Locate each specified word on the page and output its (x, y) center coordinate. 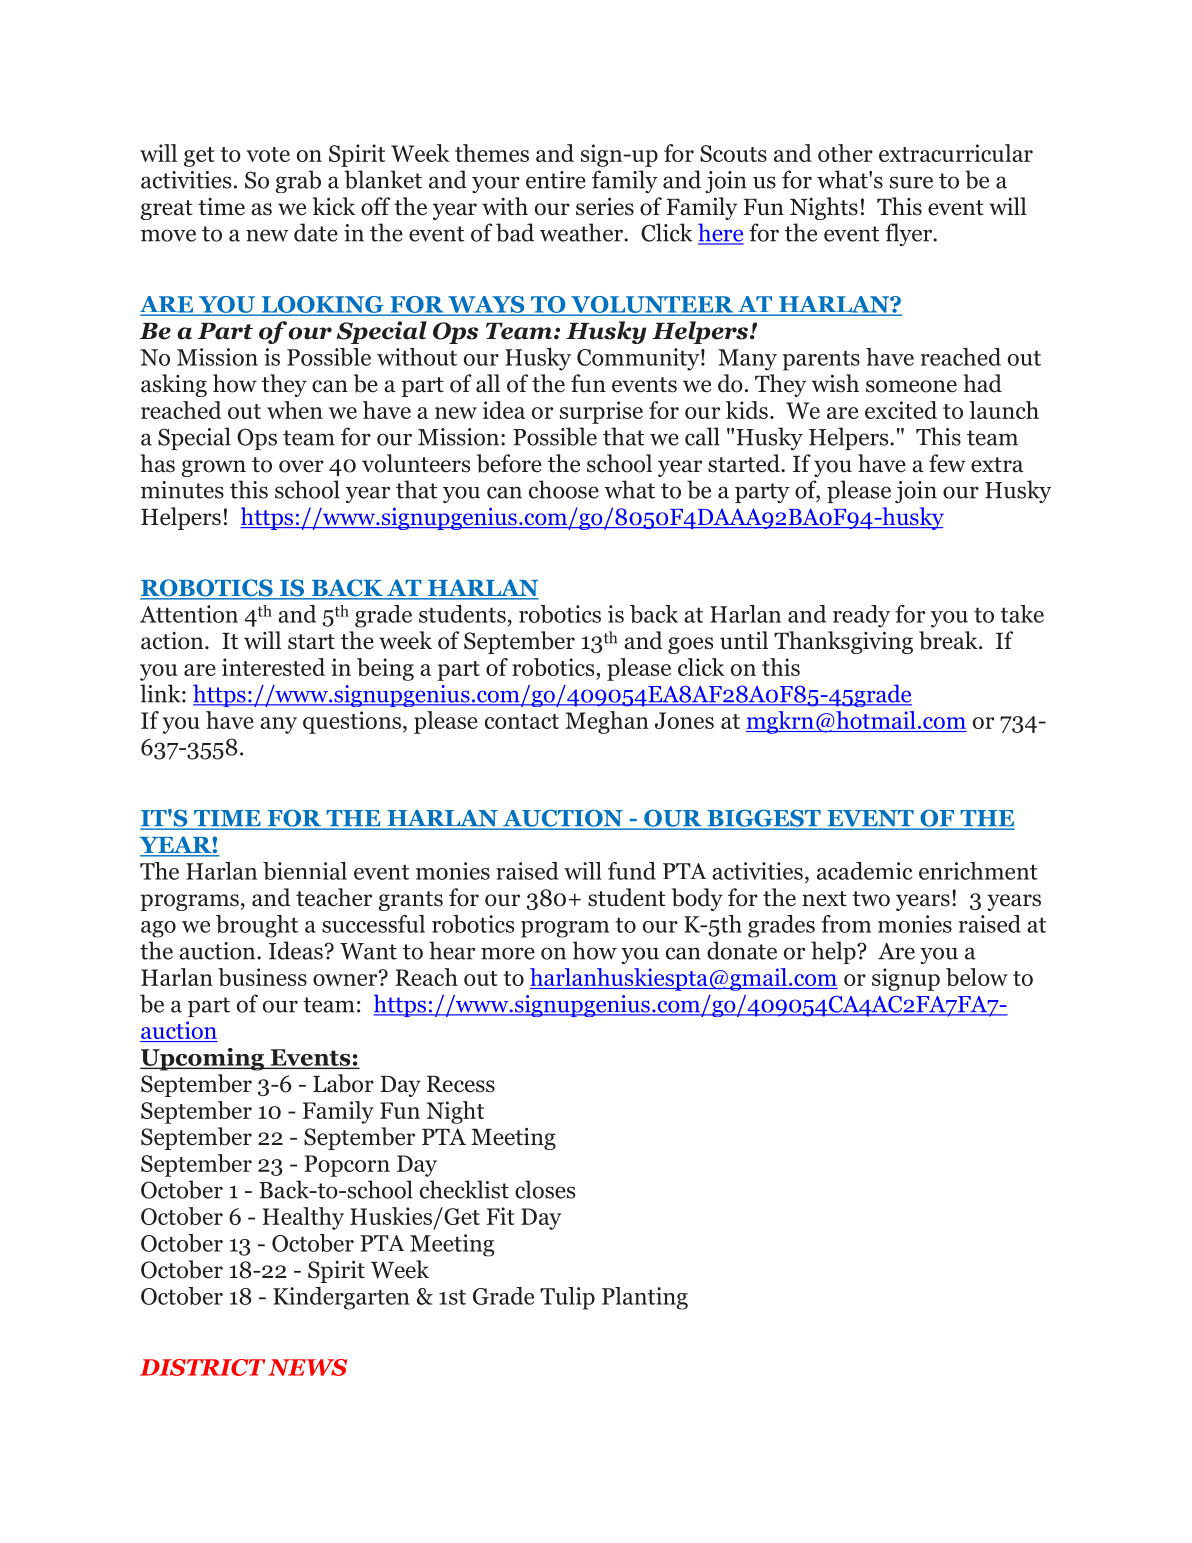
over (301, 466)
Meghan (607, 722)
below (977, 977)
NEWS (307, 1367)
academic (864, 871)
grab (298, 181)
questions (352, 722)
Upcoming (203, 1059)
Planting (645, 1298)
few (947, 463)
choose (564, 489)
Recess (461, 1084)
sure (911, 182)
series (605, 206)
